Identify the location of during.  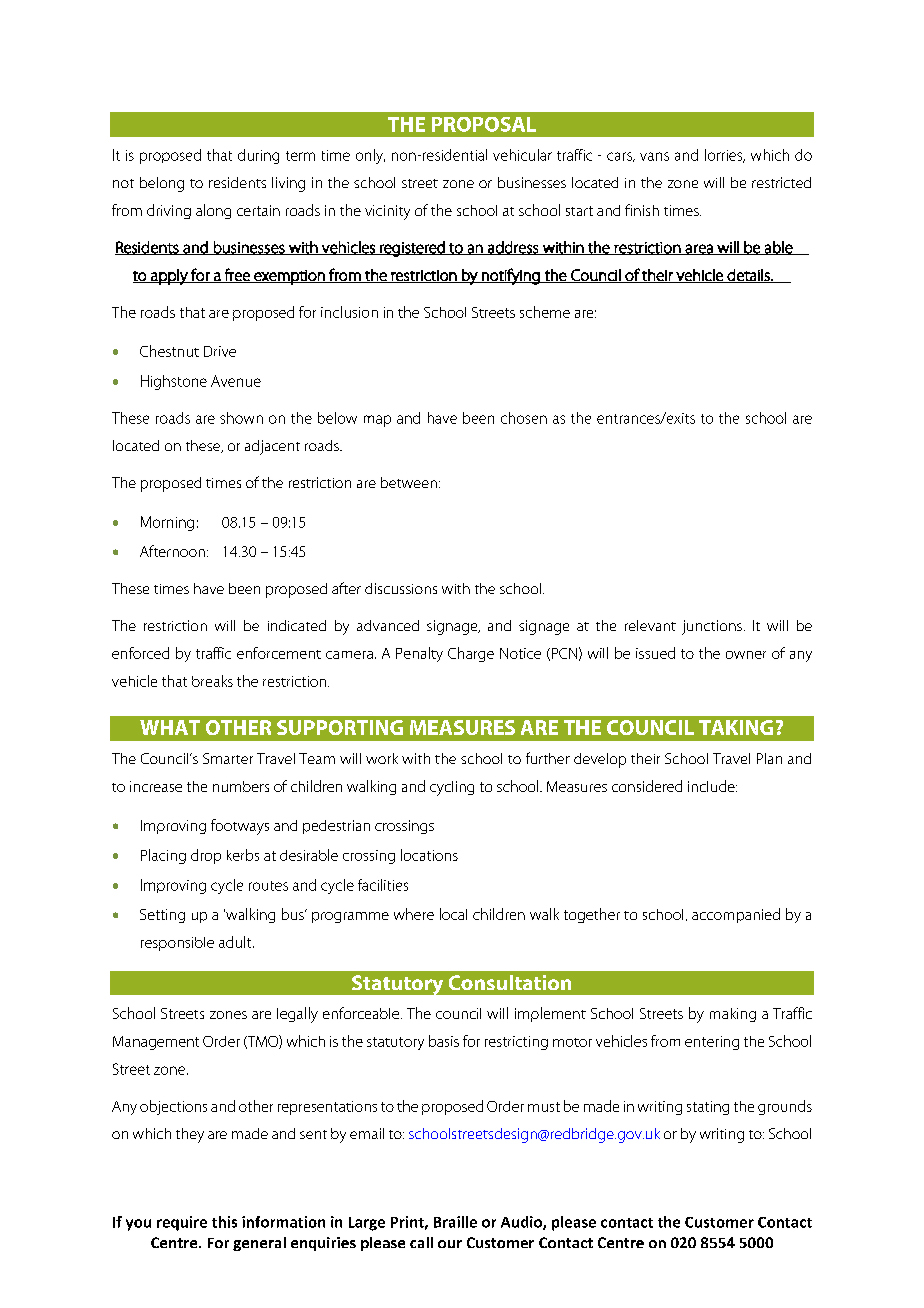
(258, 156).
